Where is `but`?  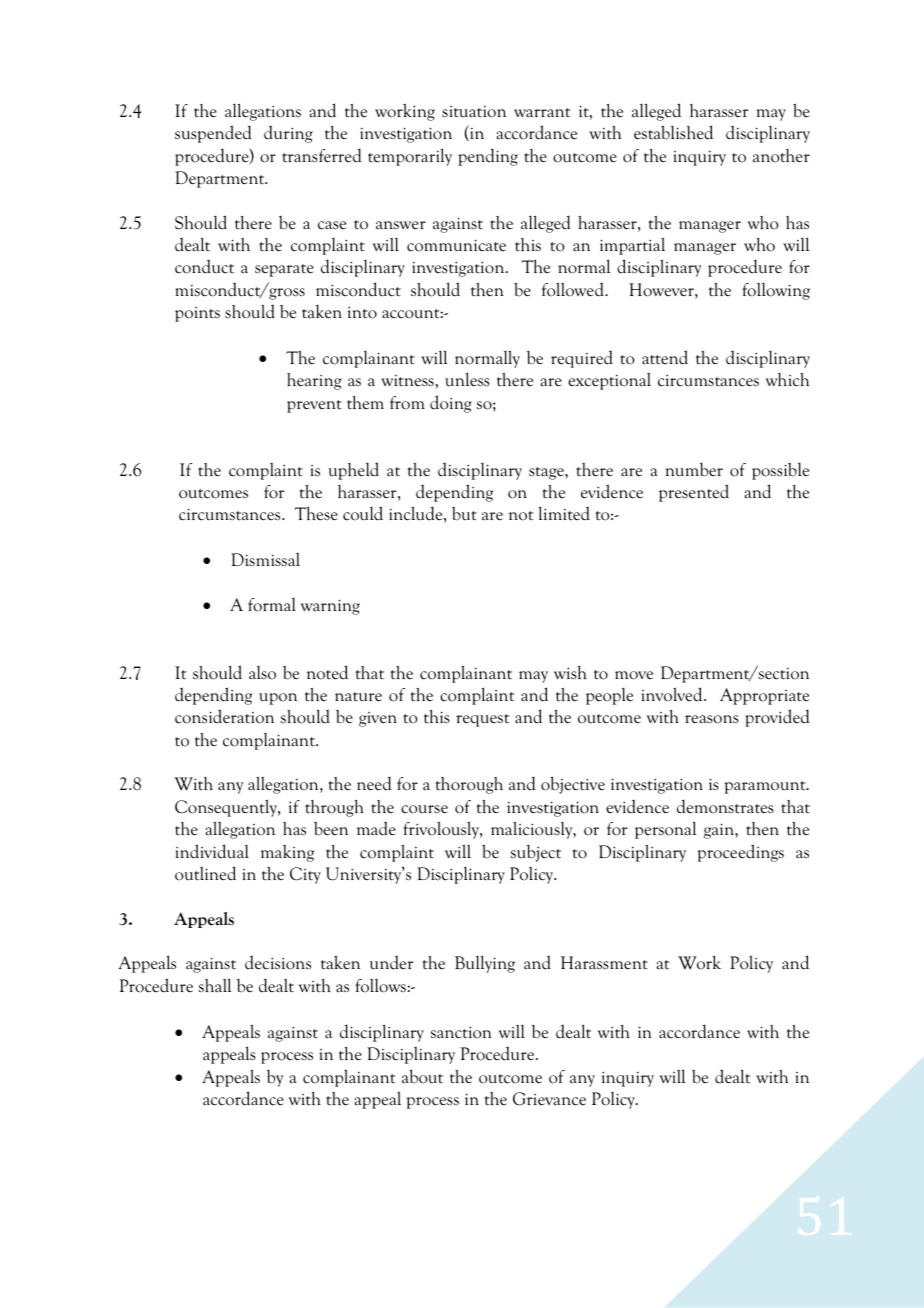 but is located at coordinates (464, 514).
